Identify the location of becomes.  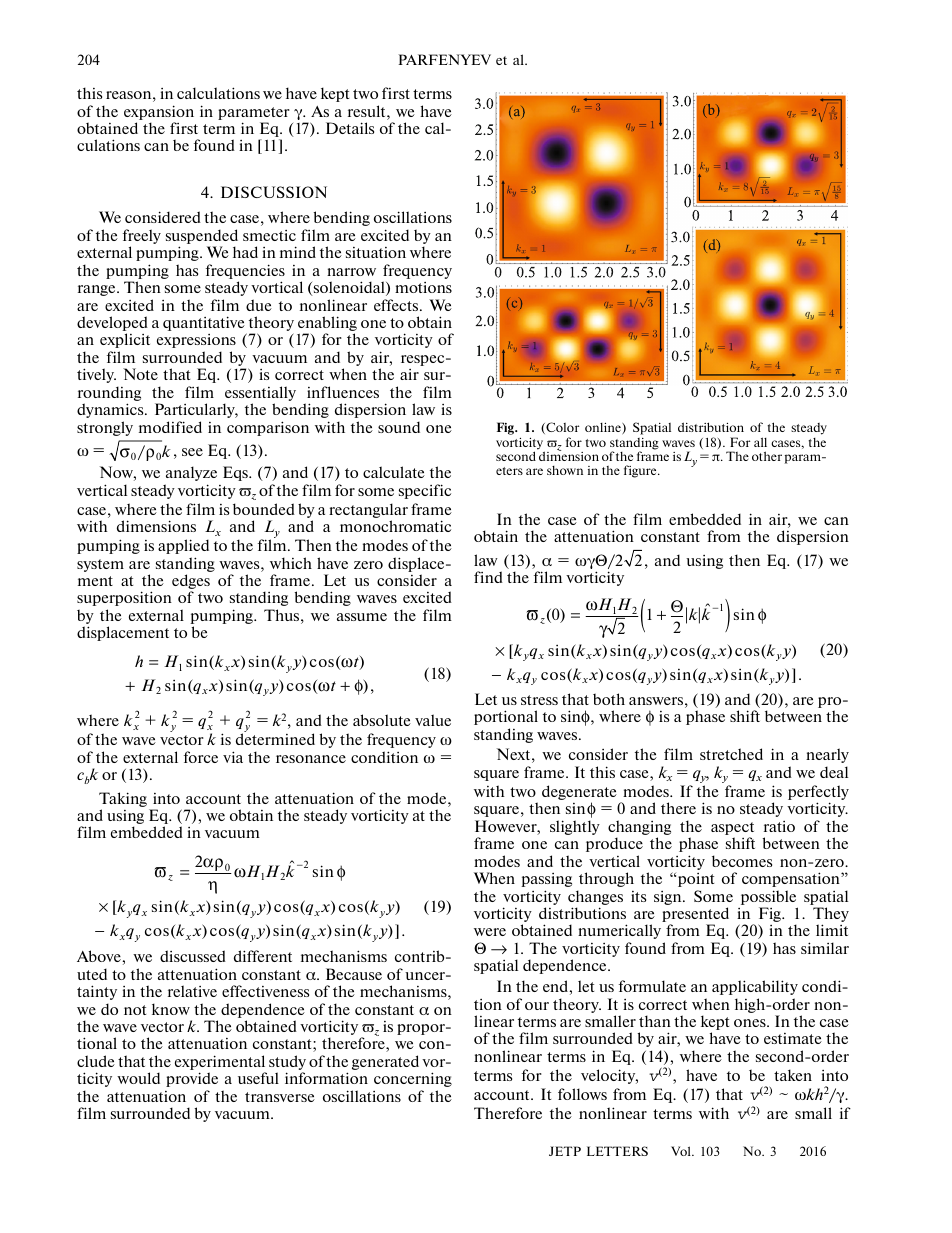
(742, 861).
